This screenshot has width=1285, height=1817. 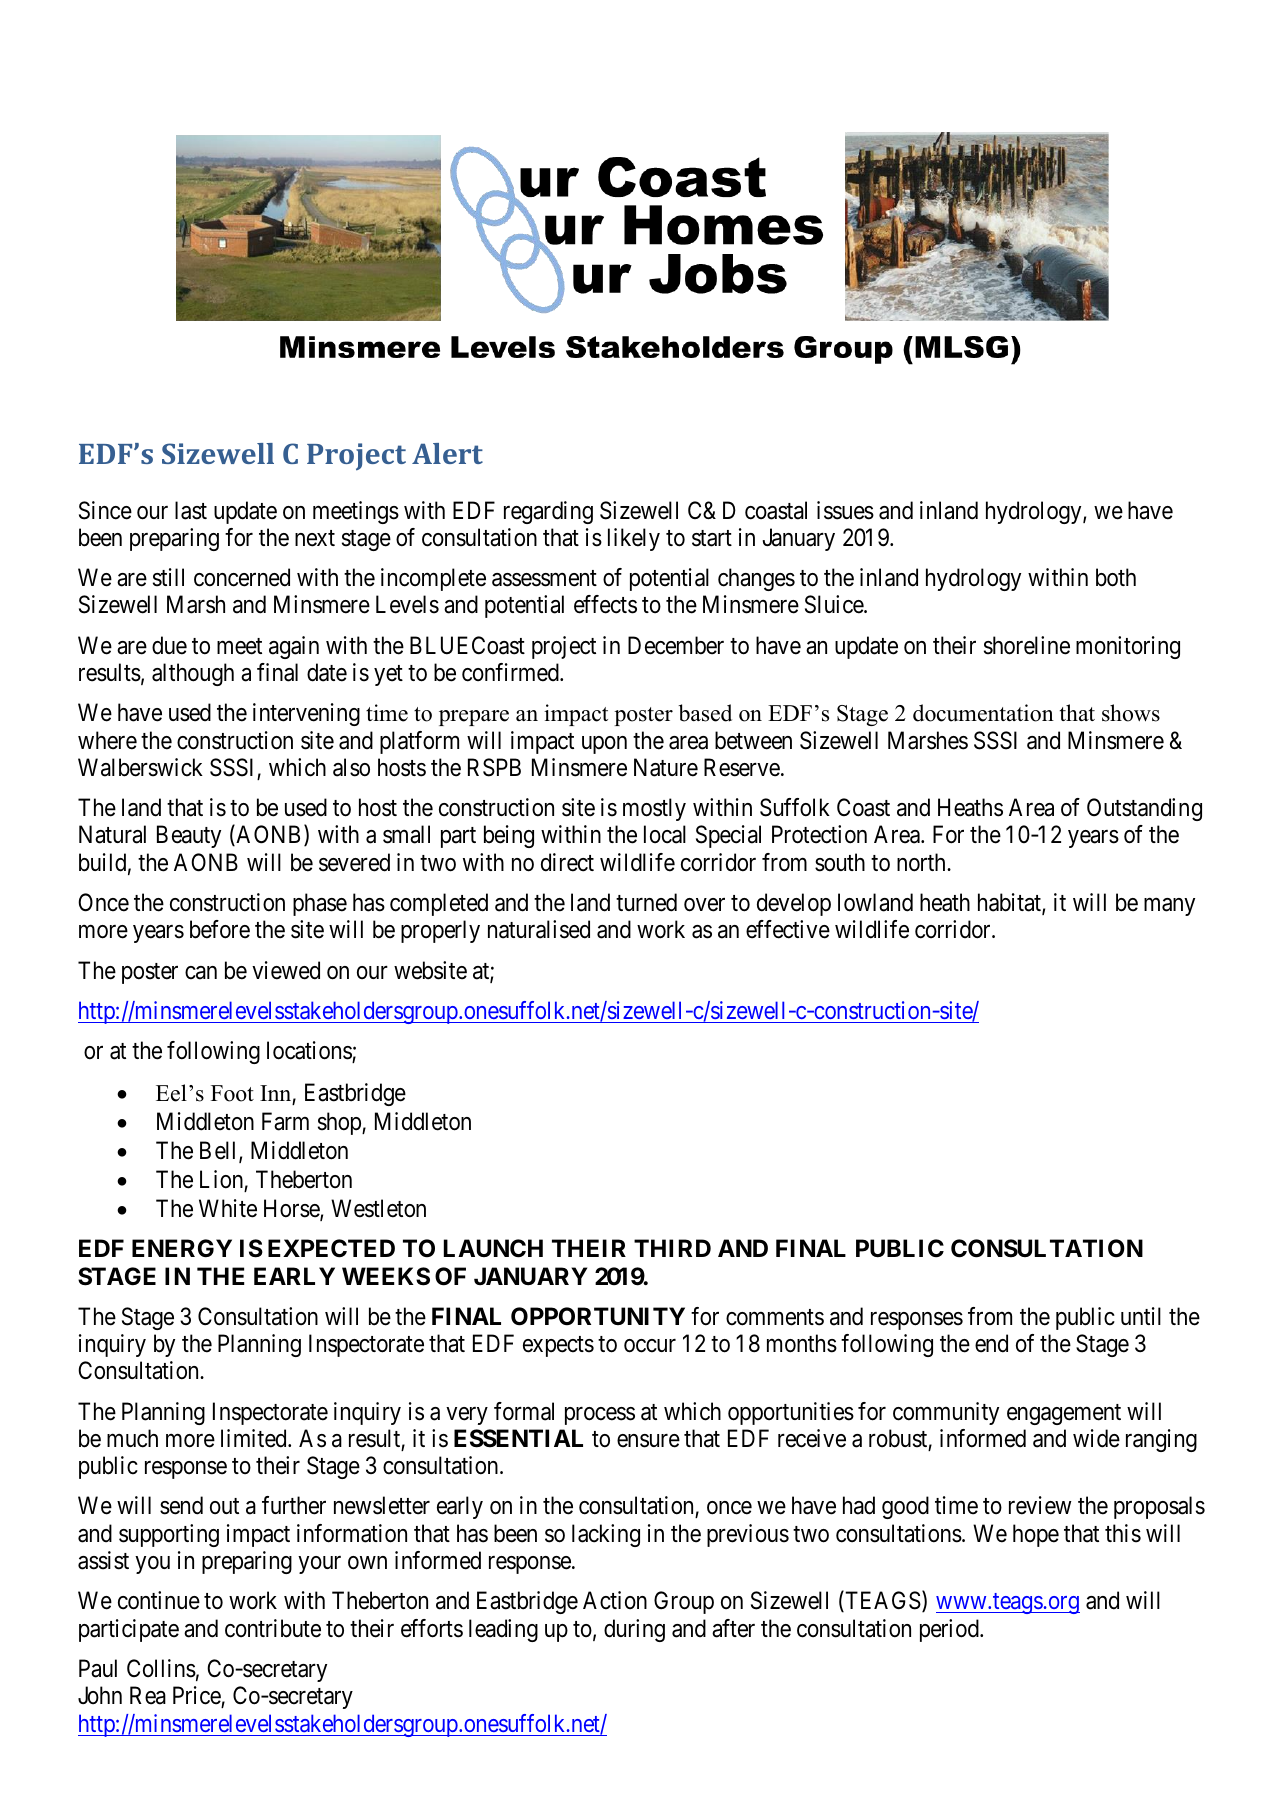 What do you see at coordinates (672, 1248) in the screenshot?
I see `THIRD` at bounding box center [672, 1248].
